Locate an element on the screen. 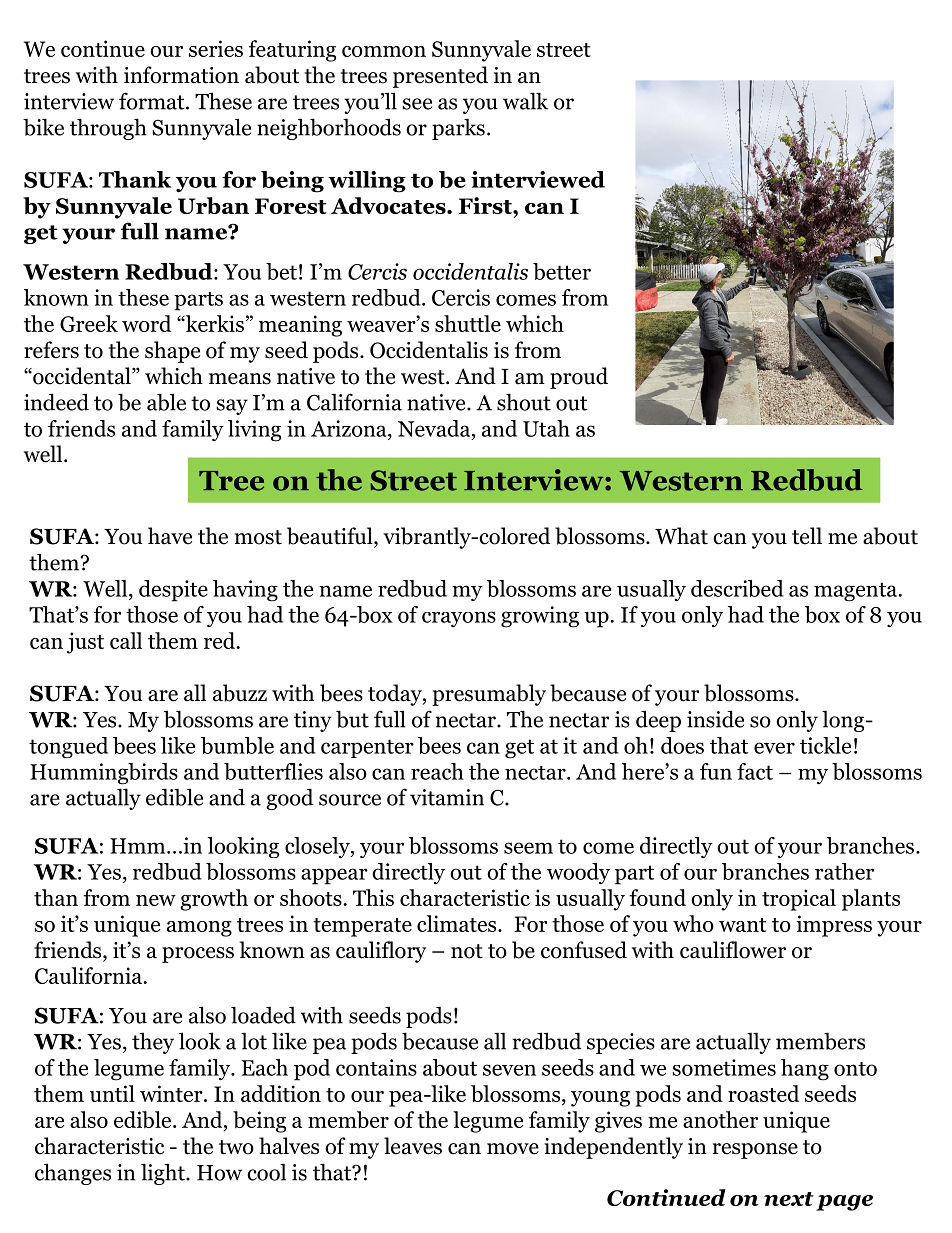  walk is located at coordinates (525, 101).
